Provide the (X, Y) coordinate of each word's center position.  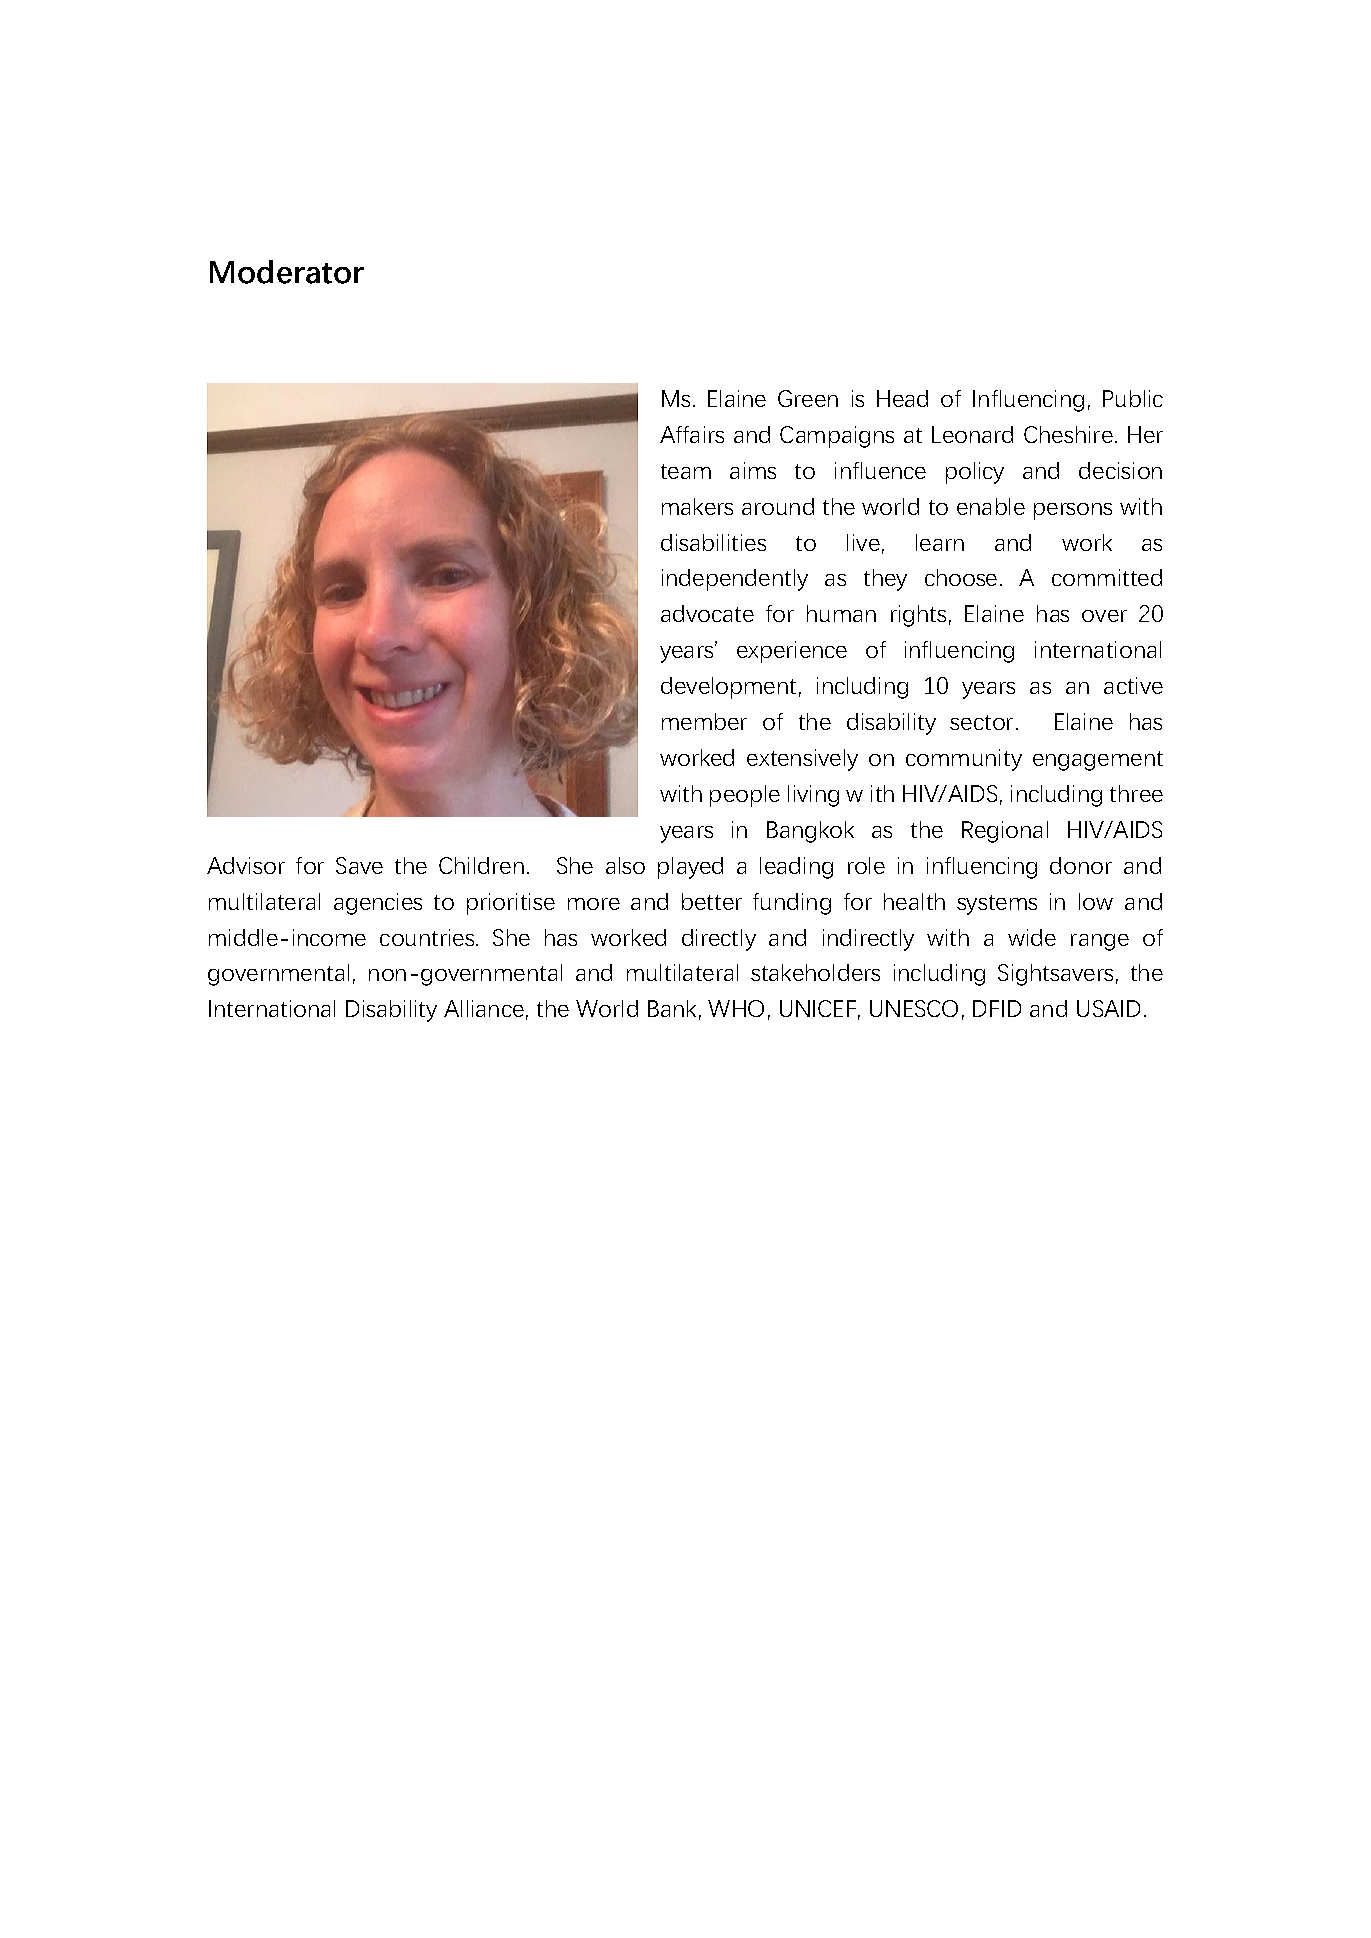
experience (792, 652)
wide (1032, 937)
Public (1133, 398)
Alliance (484, 1008)
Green (808, 398)
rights (918, 616)
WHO (736, 1008)
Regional (1005, 832)
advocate (707, 613)
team (686, 471)
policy (975, 473)
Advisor (246, 865)
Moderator (287, 272)
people (745, 796)
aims (753, 470)
